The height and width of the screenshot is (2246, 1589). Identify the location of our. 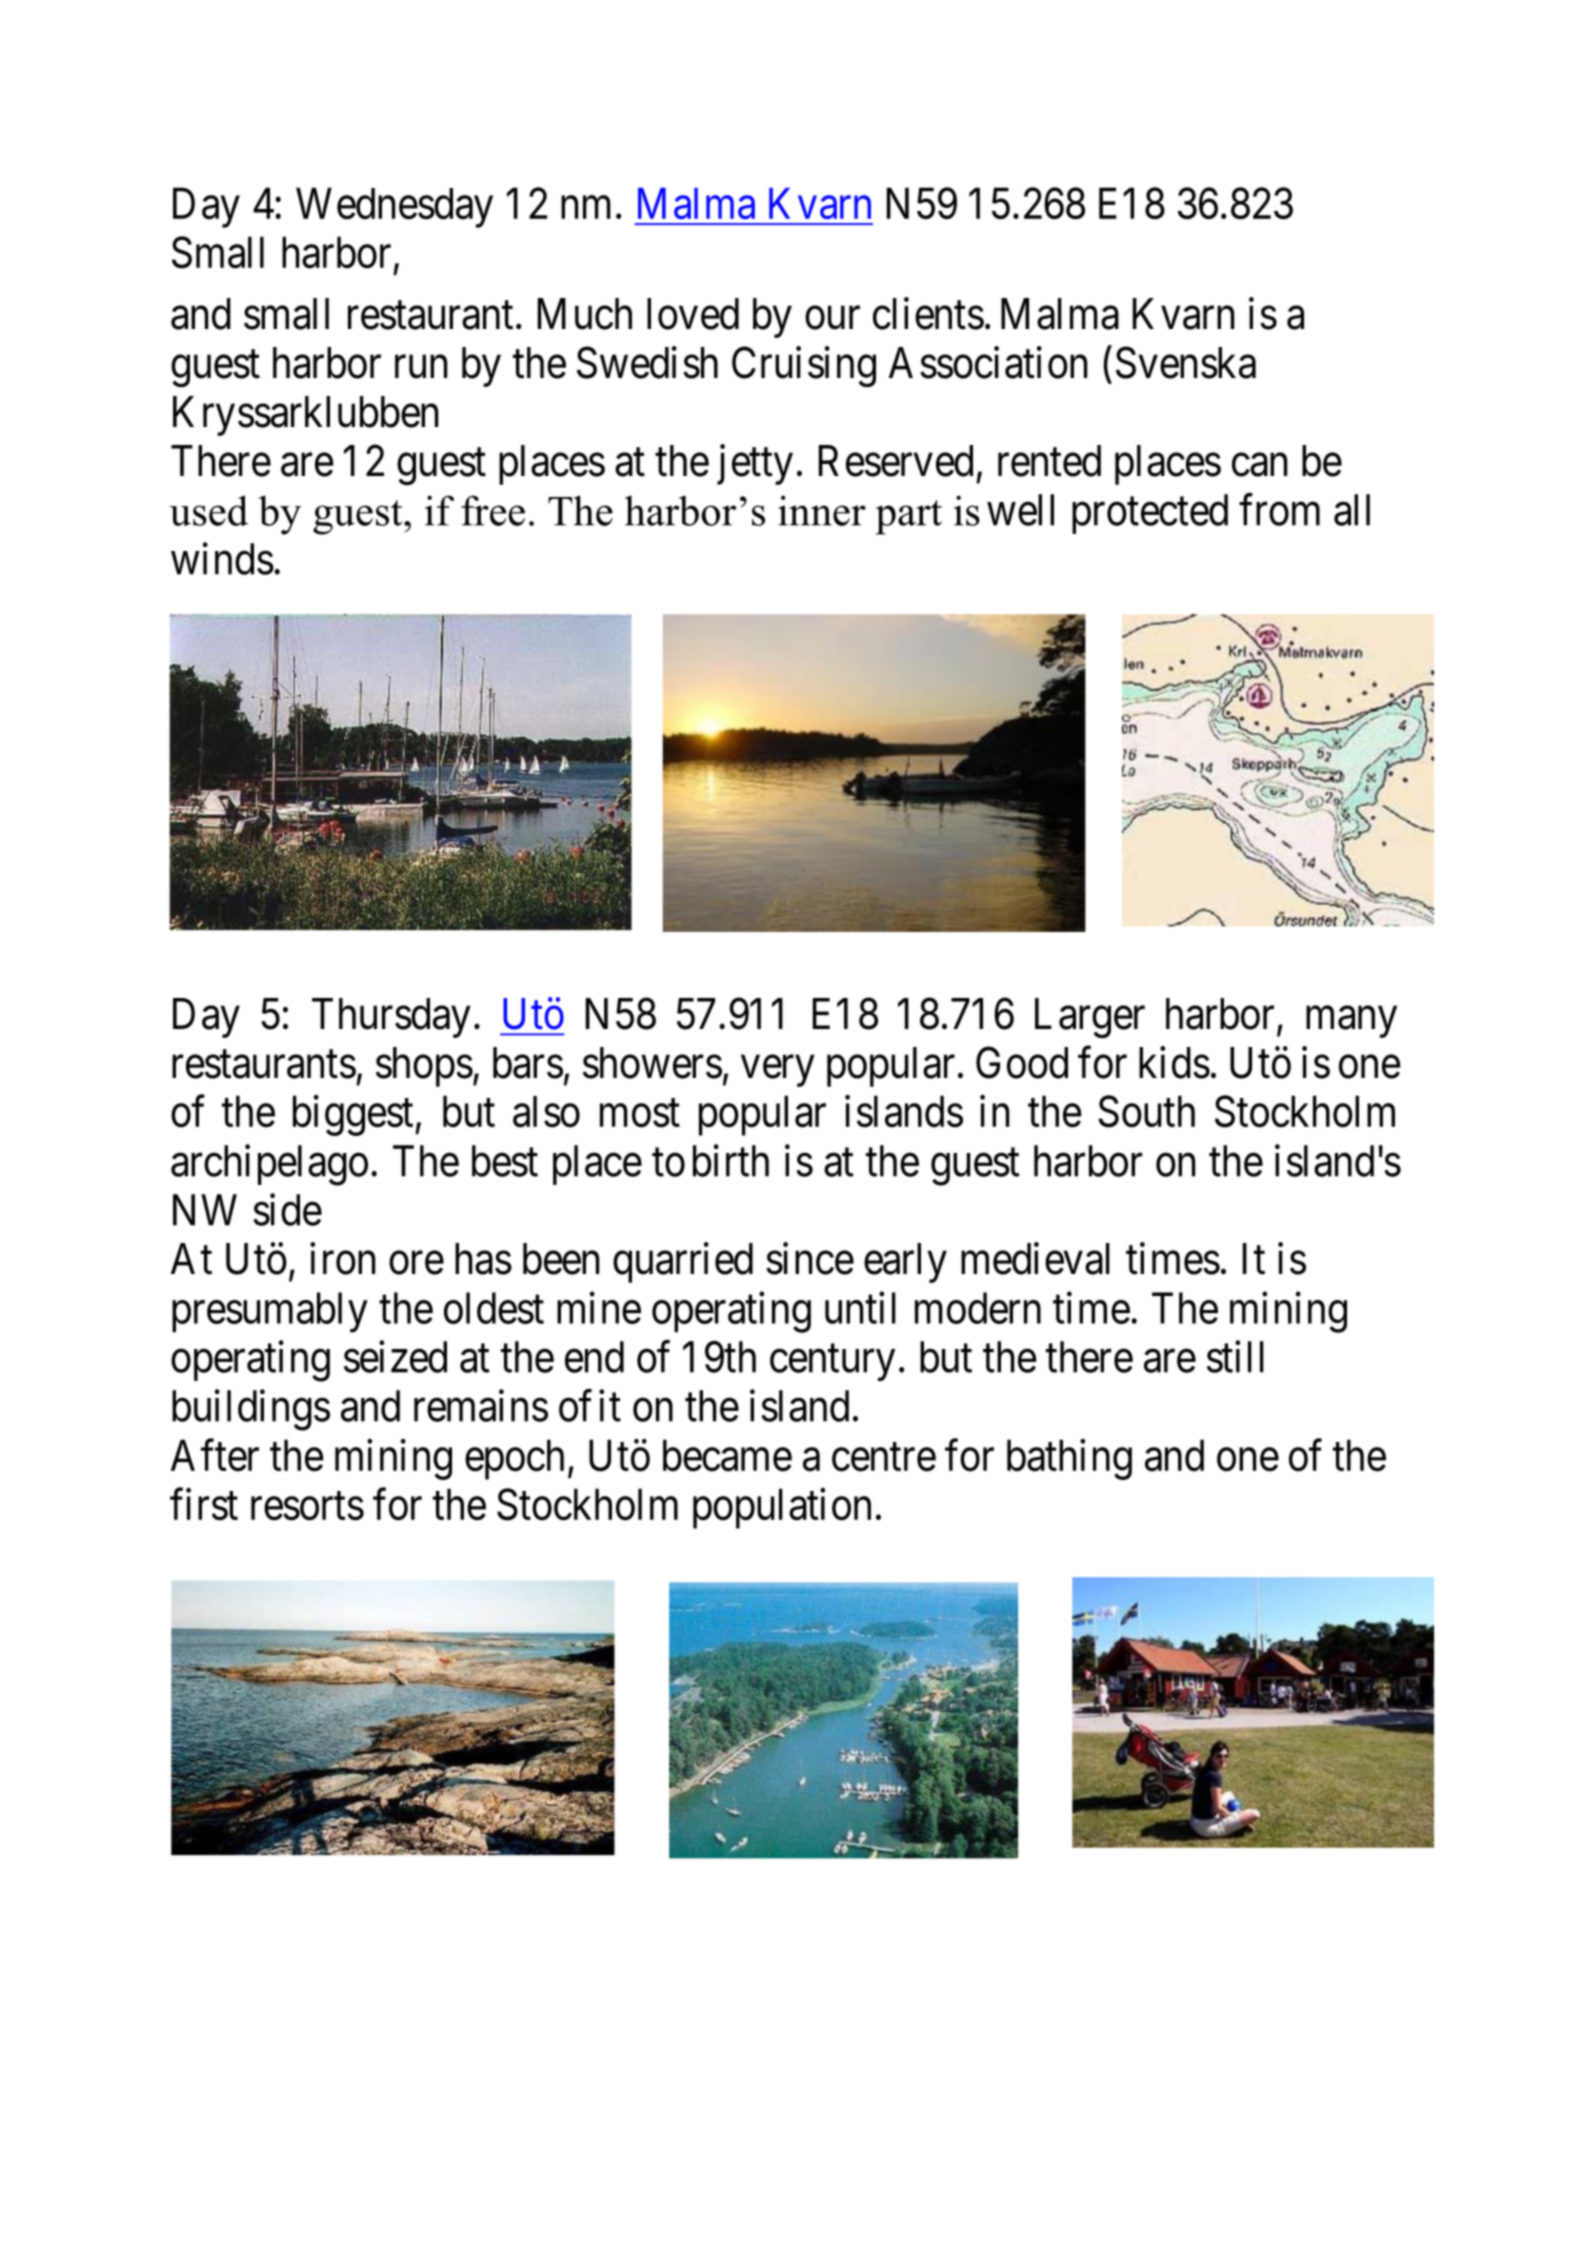
(832, 318).
